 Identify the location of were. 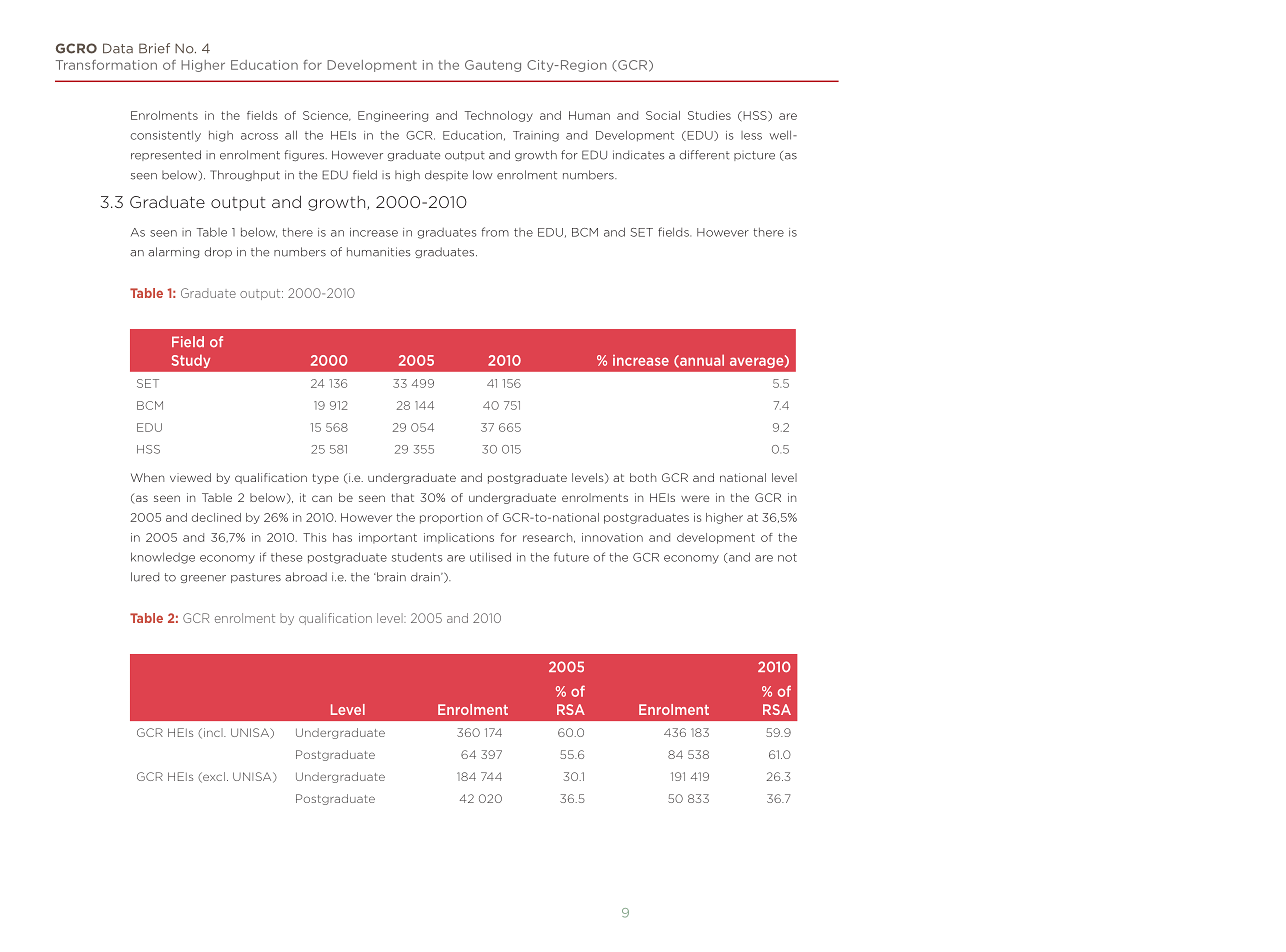
(695, 498).
